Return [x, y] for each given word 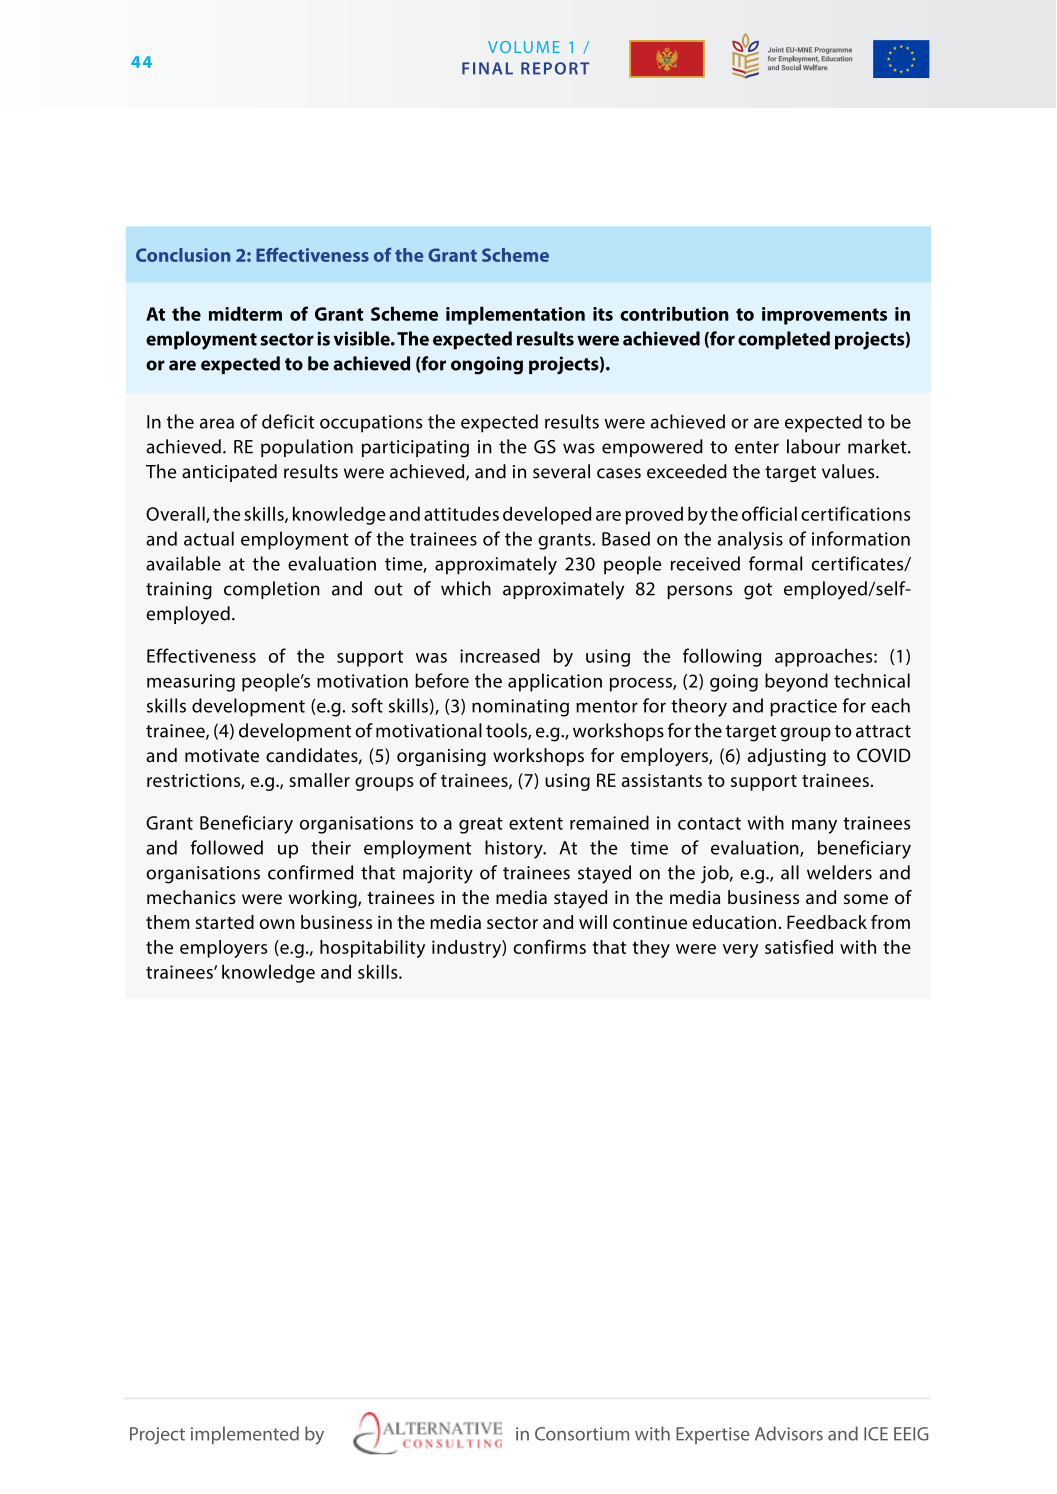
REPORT [555, 68]
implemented [245, 1435]
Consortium [582, 1434]
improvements [824, 316]
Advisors [789, 1433]
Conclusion [183, 255]
